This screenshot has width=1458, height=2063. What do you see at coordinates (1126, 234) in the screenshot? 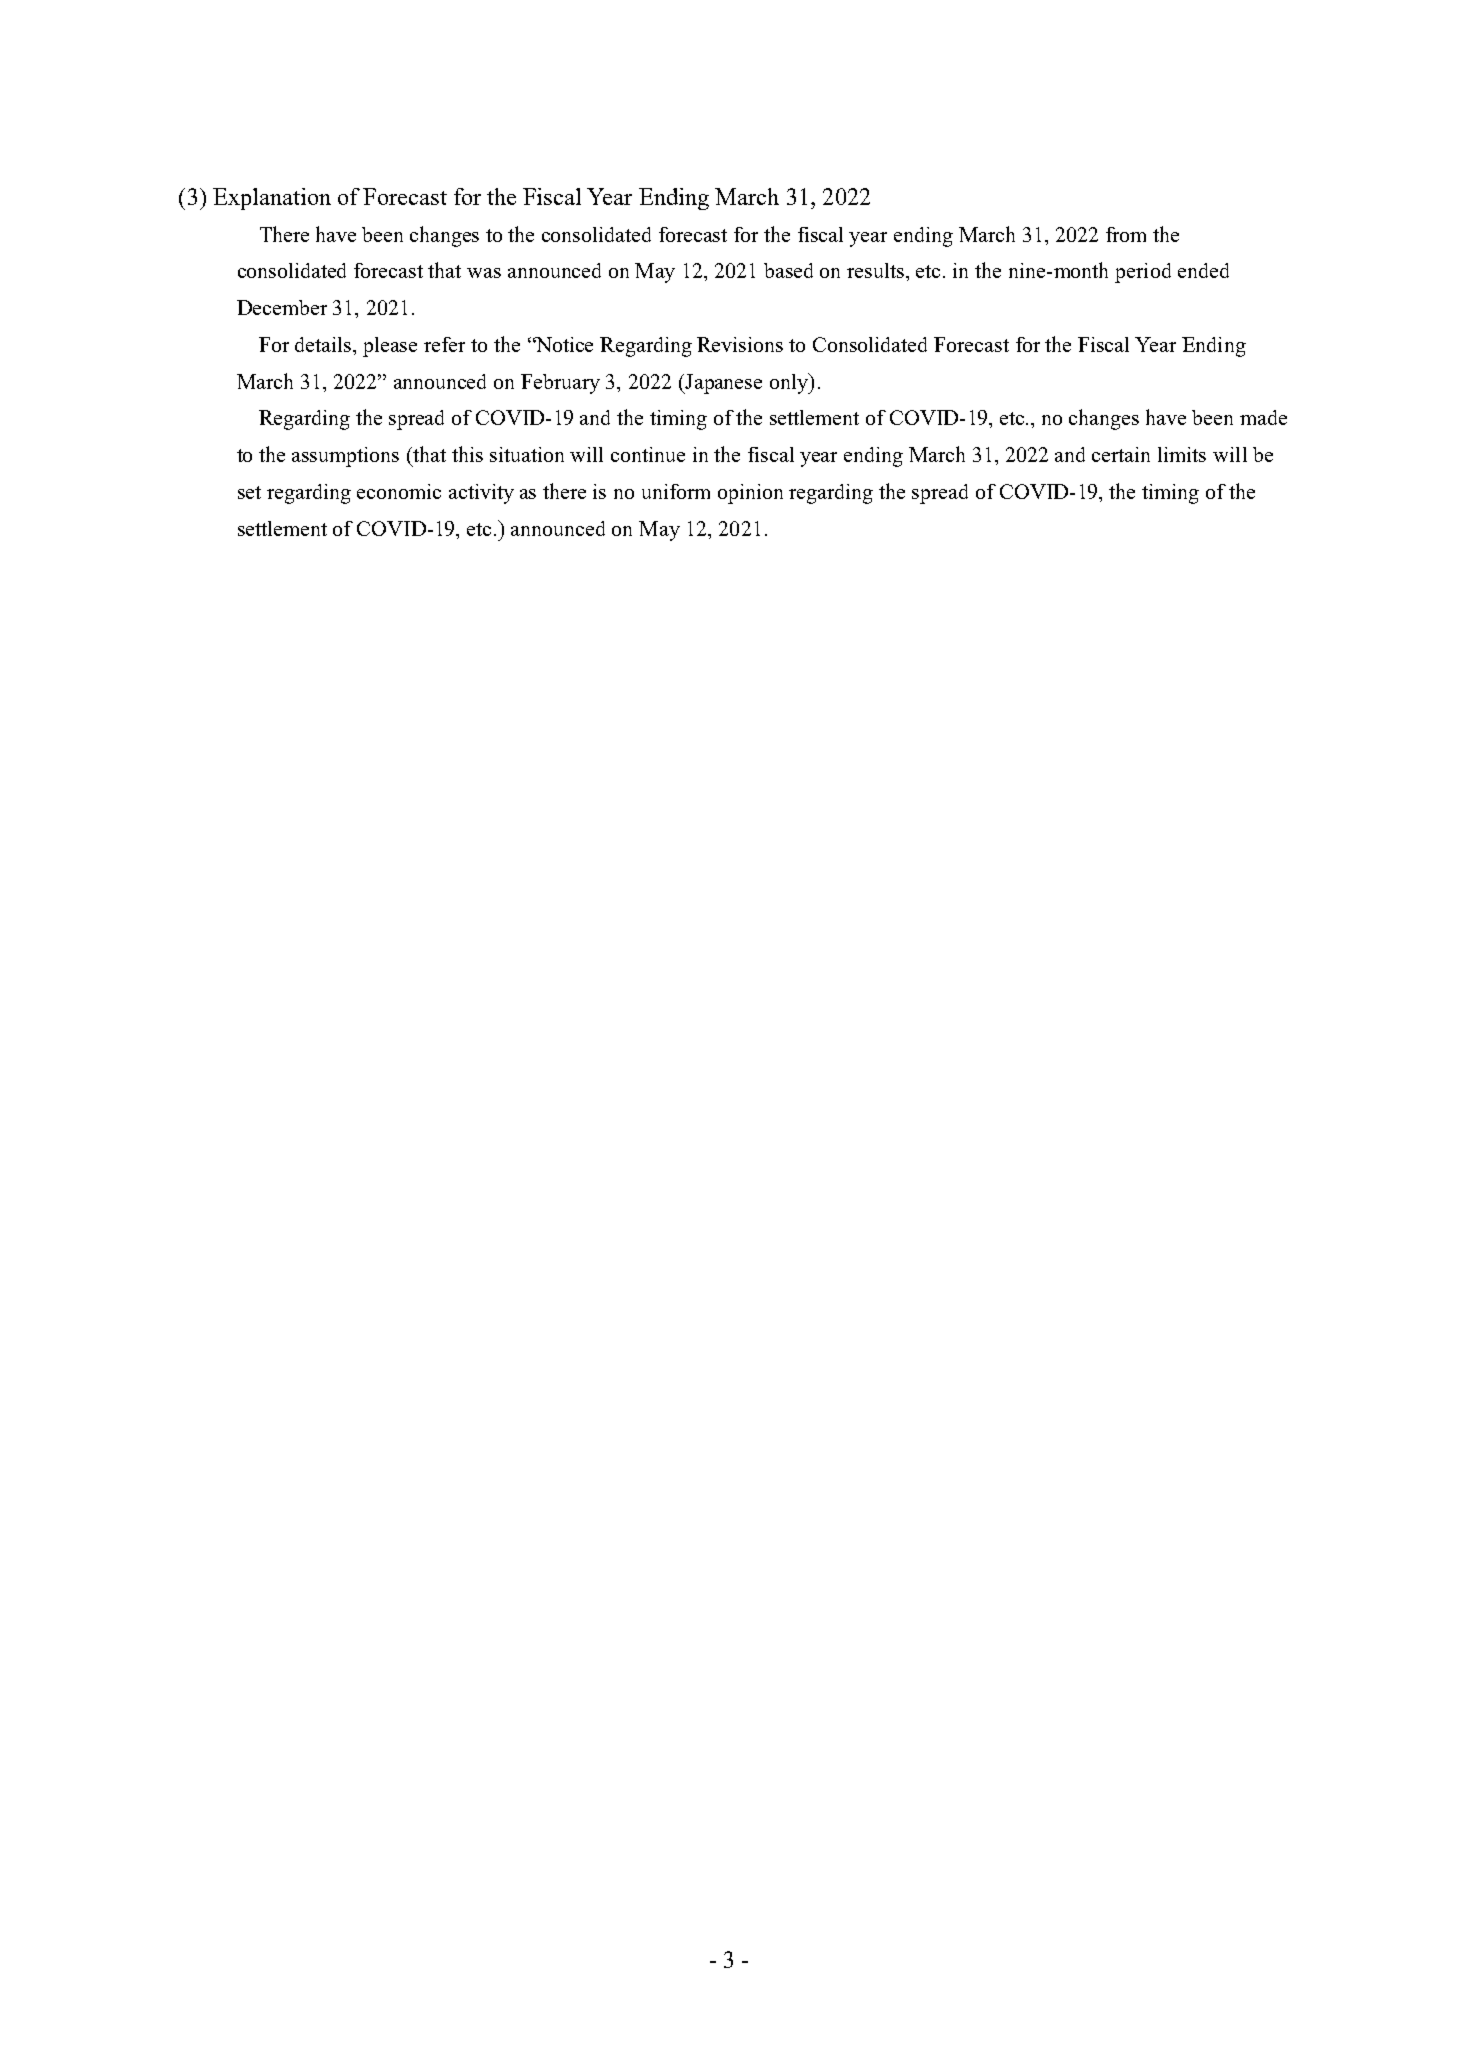
I see `from` at bounding box center [1126, 234].
